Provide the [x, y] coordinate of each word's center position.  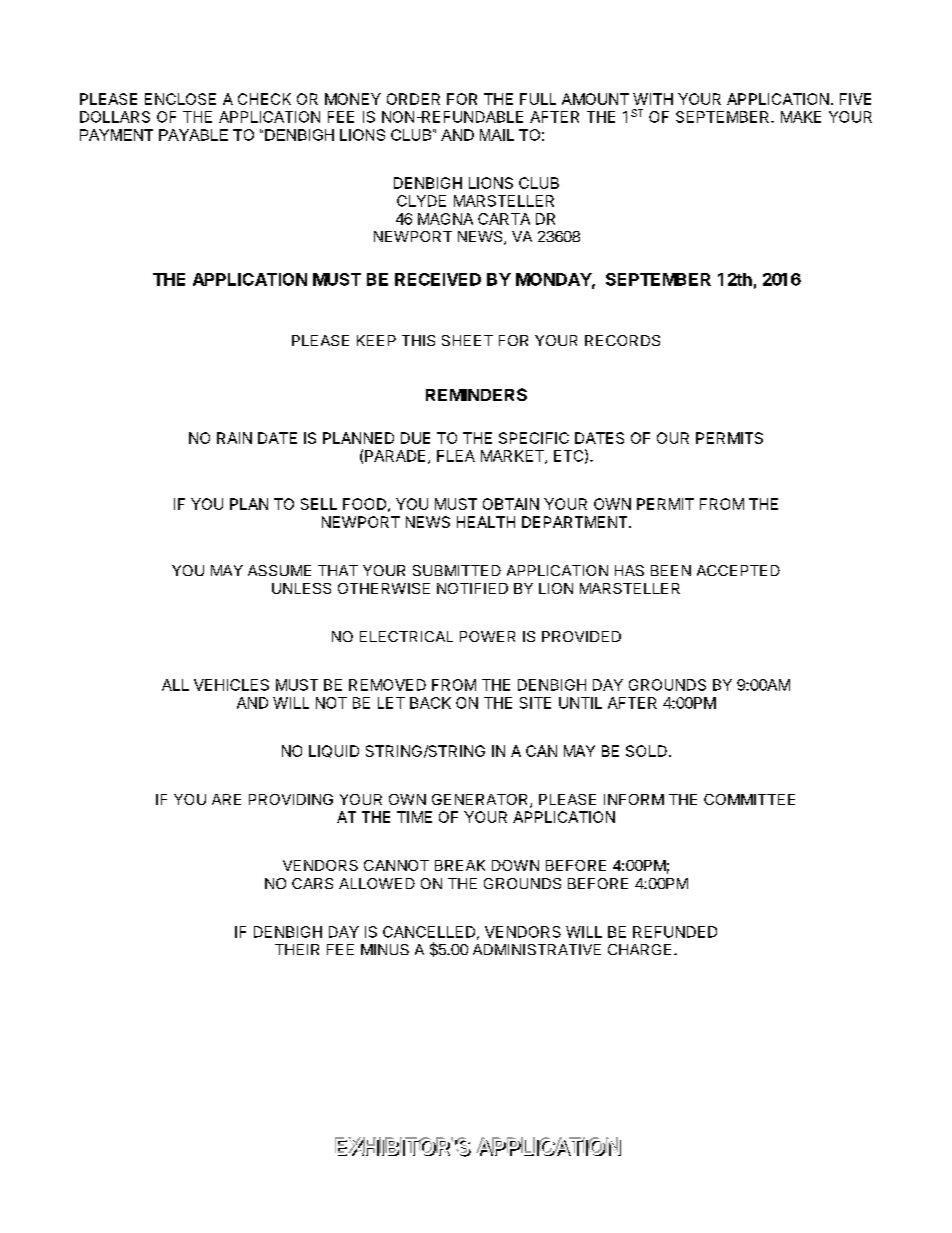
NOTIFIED [472, 588]
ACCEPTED [738, 570]
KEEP [376, 340]
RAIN [234, 438]
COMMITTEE [749, 799]
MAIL [497, 135]
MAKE [801, 117]
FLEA [456, 456]
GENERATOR [481, 801]
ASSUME [279, 570]
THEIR [297, 949]
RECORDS [622, 340]
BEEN [671, 570]
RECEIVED [438, 279]
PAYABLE [193, 135]
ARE [226, 799]
